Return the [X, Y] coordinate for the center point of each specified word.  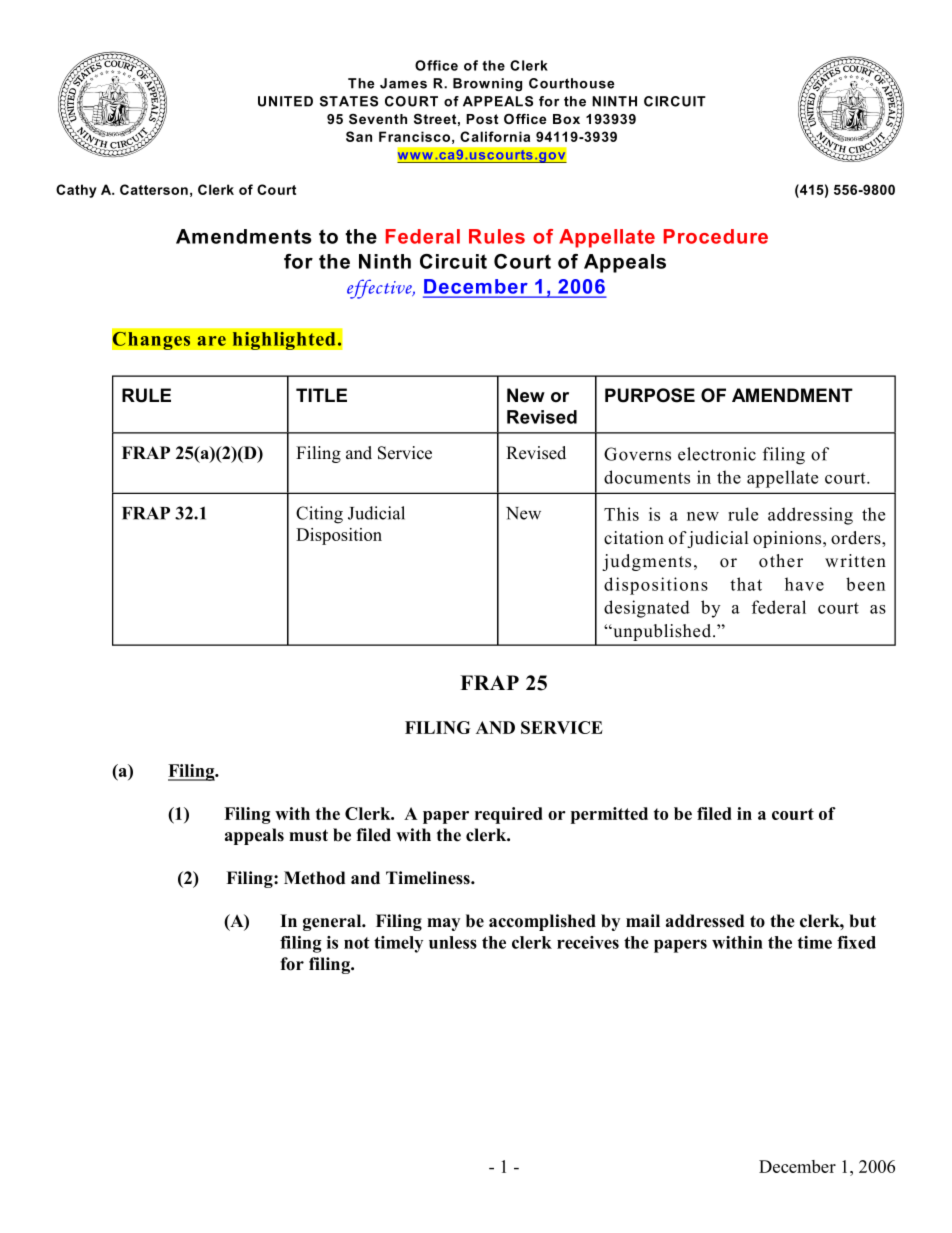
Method [314, 878]
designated [647, 609]
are [211, 341]
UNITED [285, 101]
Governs [637, 454]
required [509, 815]
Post [482, 119]
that [746, 584]
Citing [319, 515]
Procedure [716, 236]
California [495, 136]
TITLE [321, 395]
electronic [717, 454]
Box [566, 119]
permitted [609, 815]
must [308, 835]
